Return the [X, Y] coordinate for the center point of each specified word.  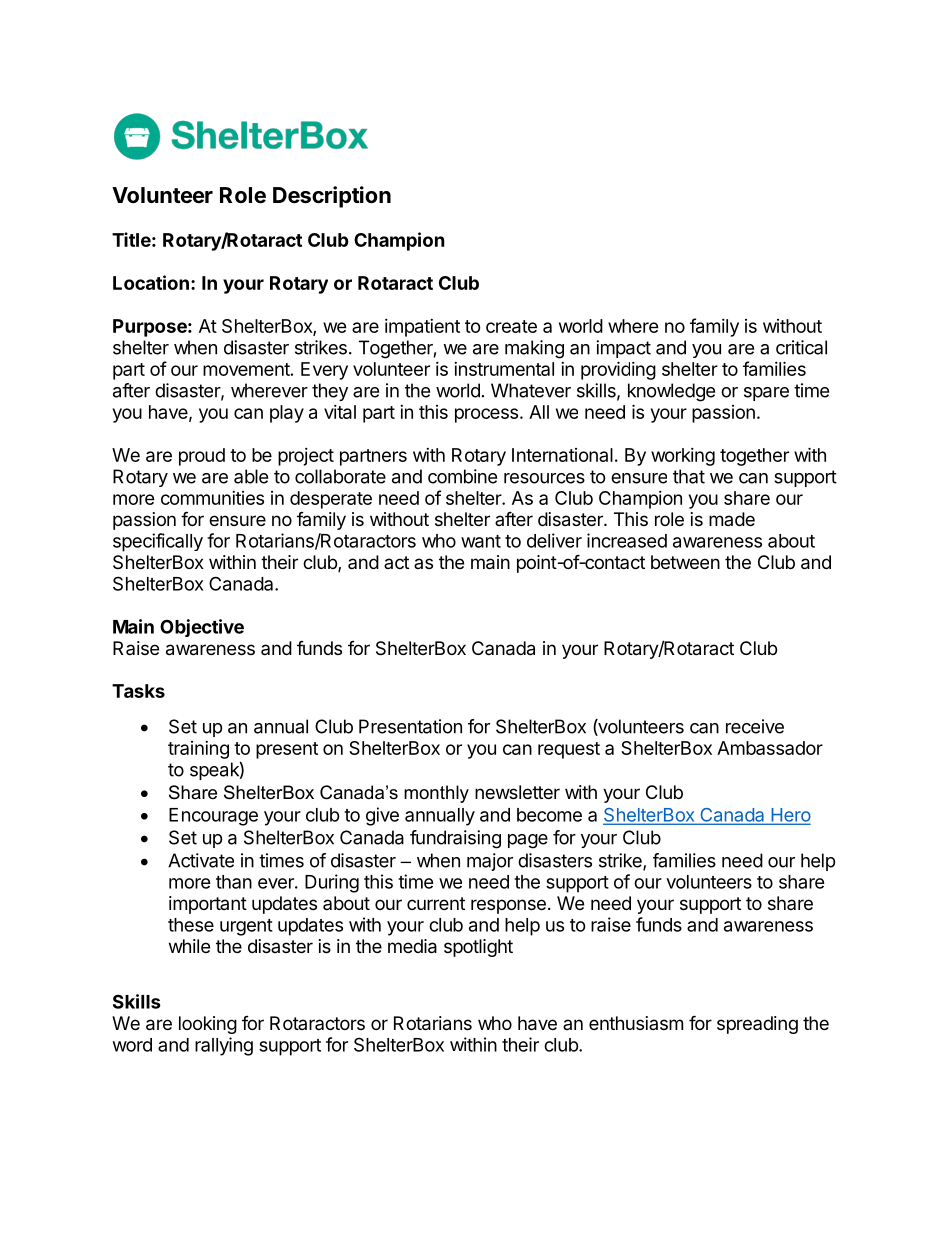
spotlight [478, 948]
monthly [436, 794]
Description [332, 197]
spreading [757, 1025]
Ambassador [770, 748]
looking [208, 1025]
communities [212, 498]
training [198, 750]
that [689, 476]
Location [151, 282]
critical [801, 347]
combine [462, 476]
